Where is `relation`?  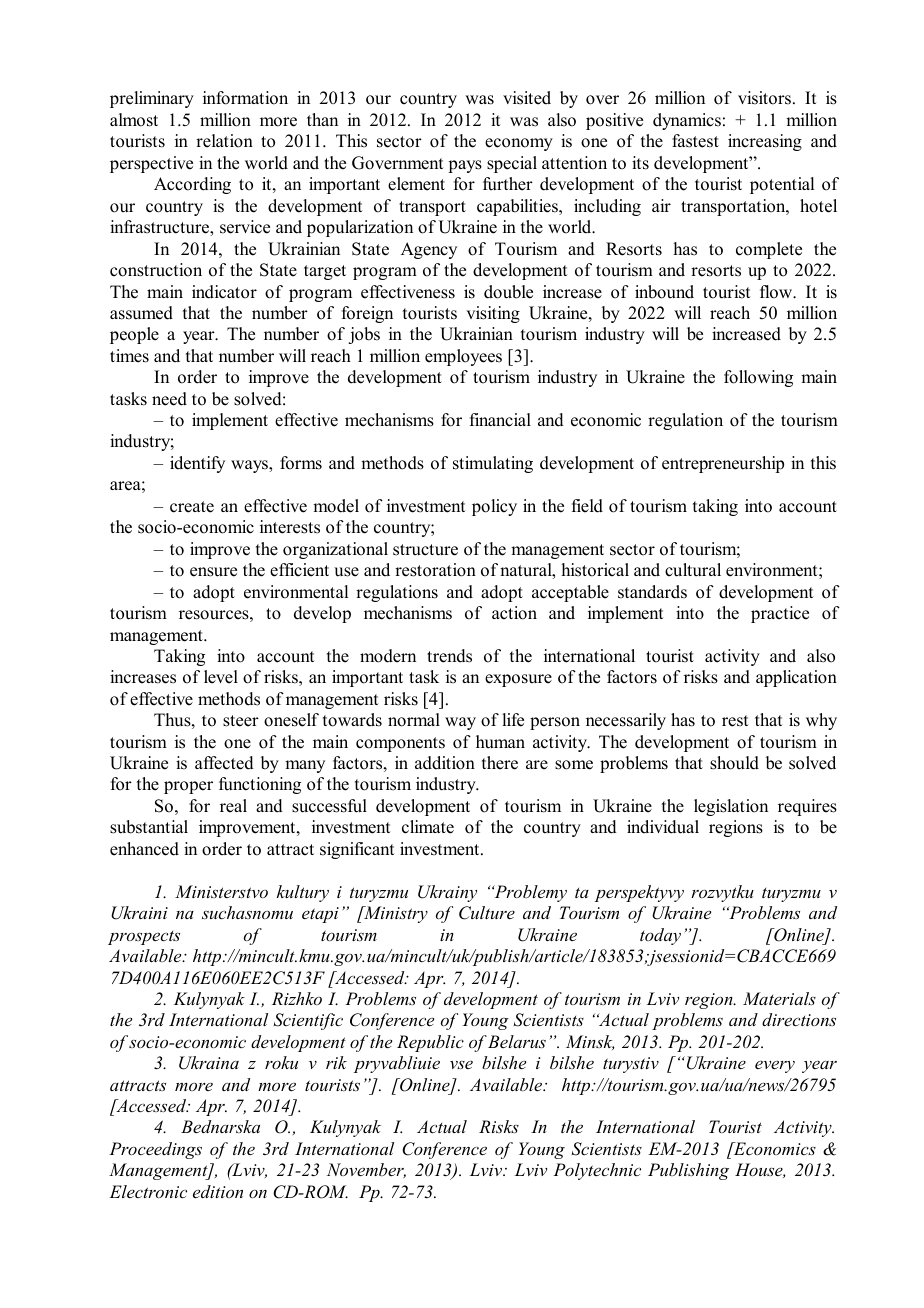
relation is located at coordinates (224, 141).
